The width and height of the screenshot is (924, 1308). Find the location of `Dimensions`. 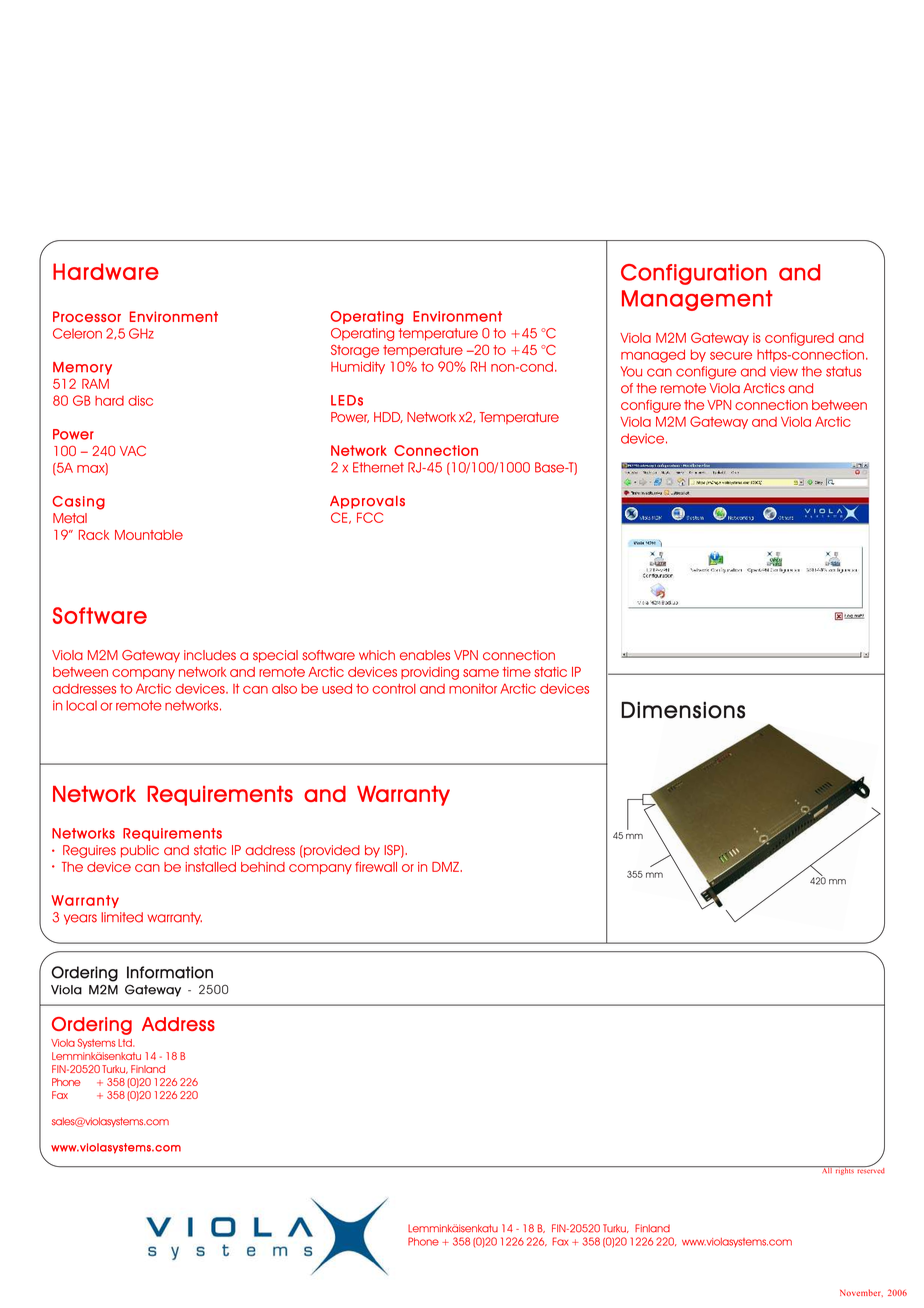

Dimensions is located at coordinates (683, 710).
